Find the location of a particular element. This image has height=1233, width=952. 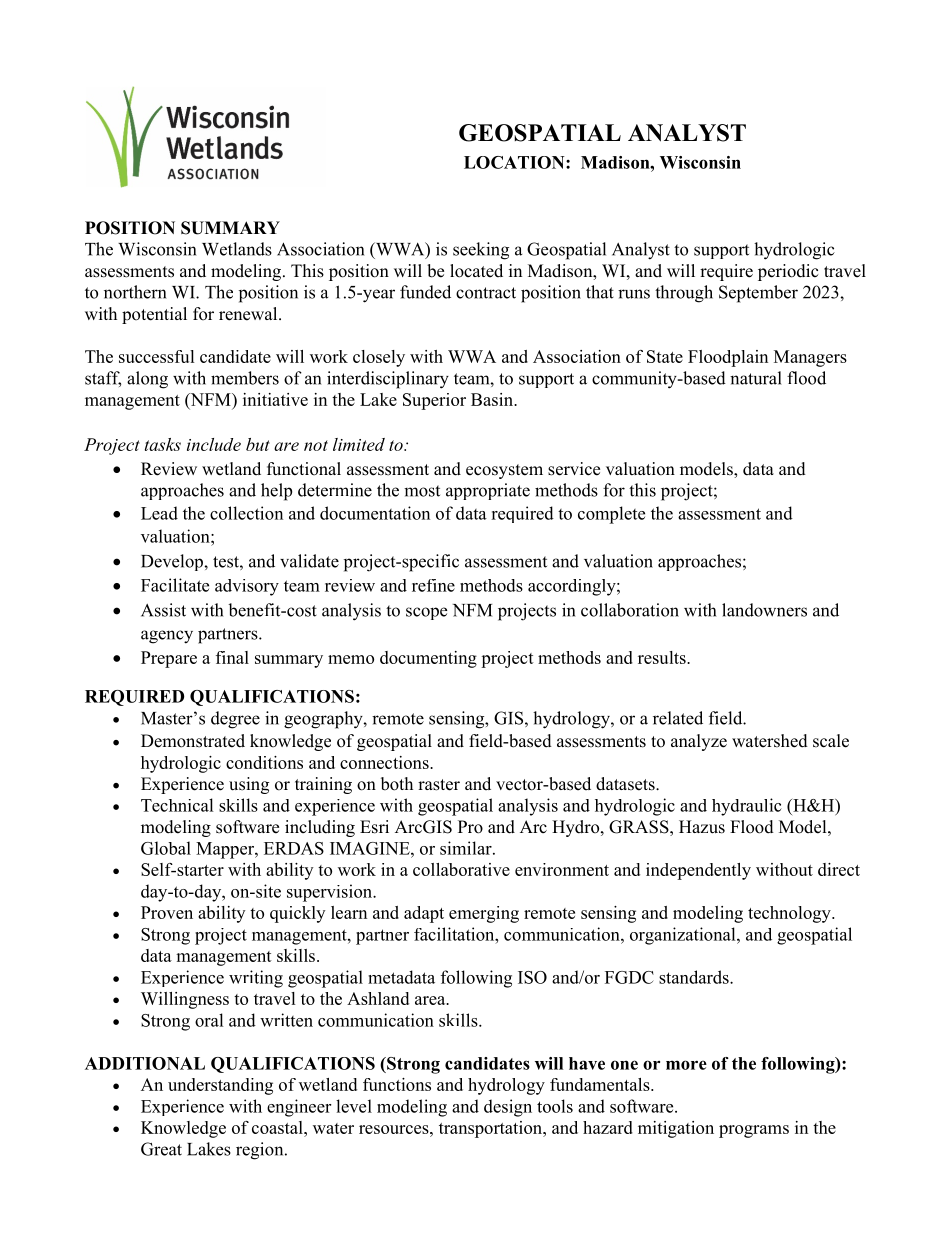

Prepare is located at coordinates (169, 659).
